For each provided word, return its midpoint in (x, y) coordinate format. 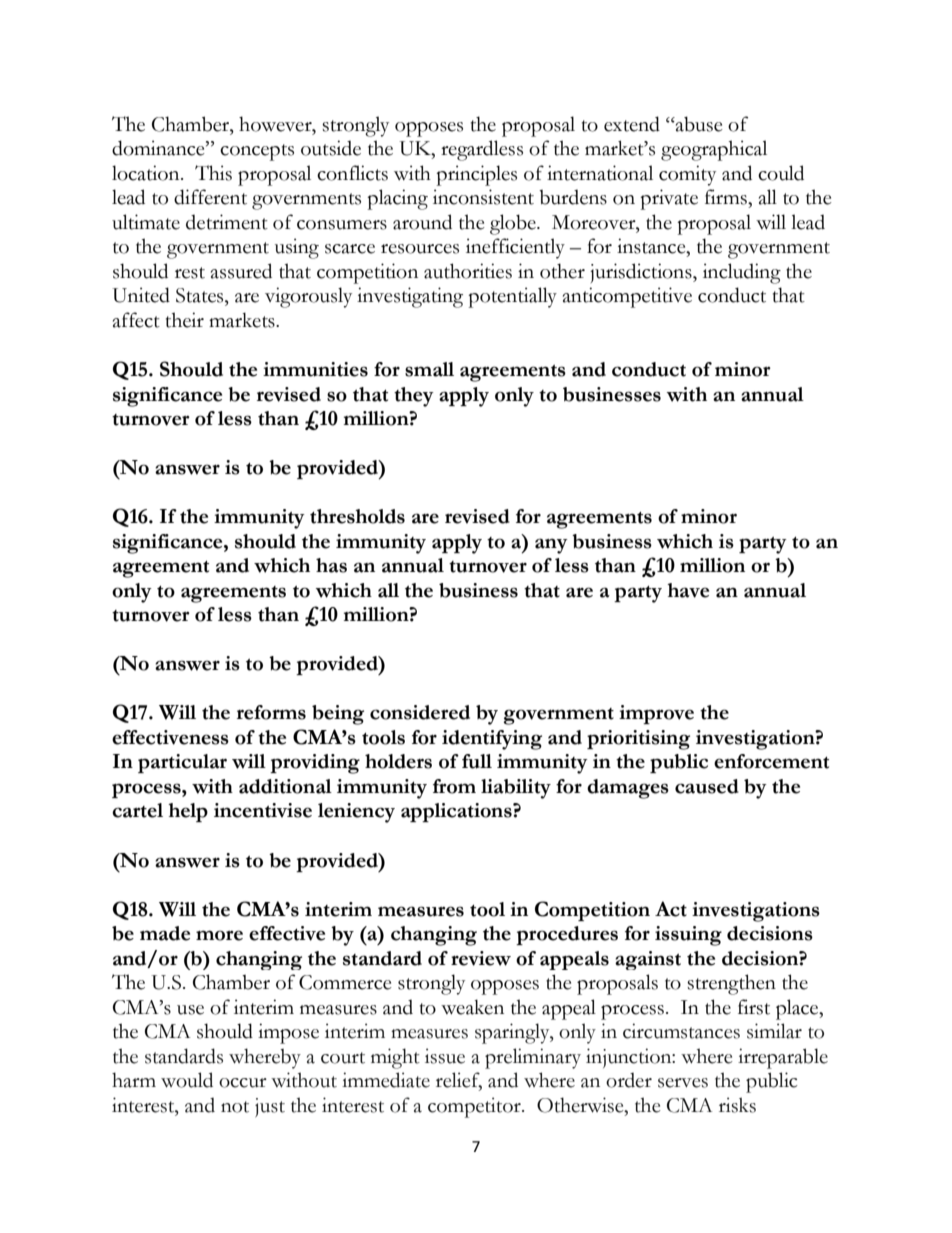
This (213, 173)
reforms (271, 712)
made (165, 933)
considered (420, 712)
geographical (714, 150)
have (688, 590)
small (429, 369)
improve (656, 714)
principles (476, 175)
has (331, 565)
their (185, 320)
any (551, 546)
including (742, 273)
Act (671, 909)
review (481, 958)
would (187, 1080)
